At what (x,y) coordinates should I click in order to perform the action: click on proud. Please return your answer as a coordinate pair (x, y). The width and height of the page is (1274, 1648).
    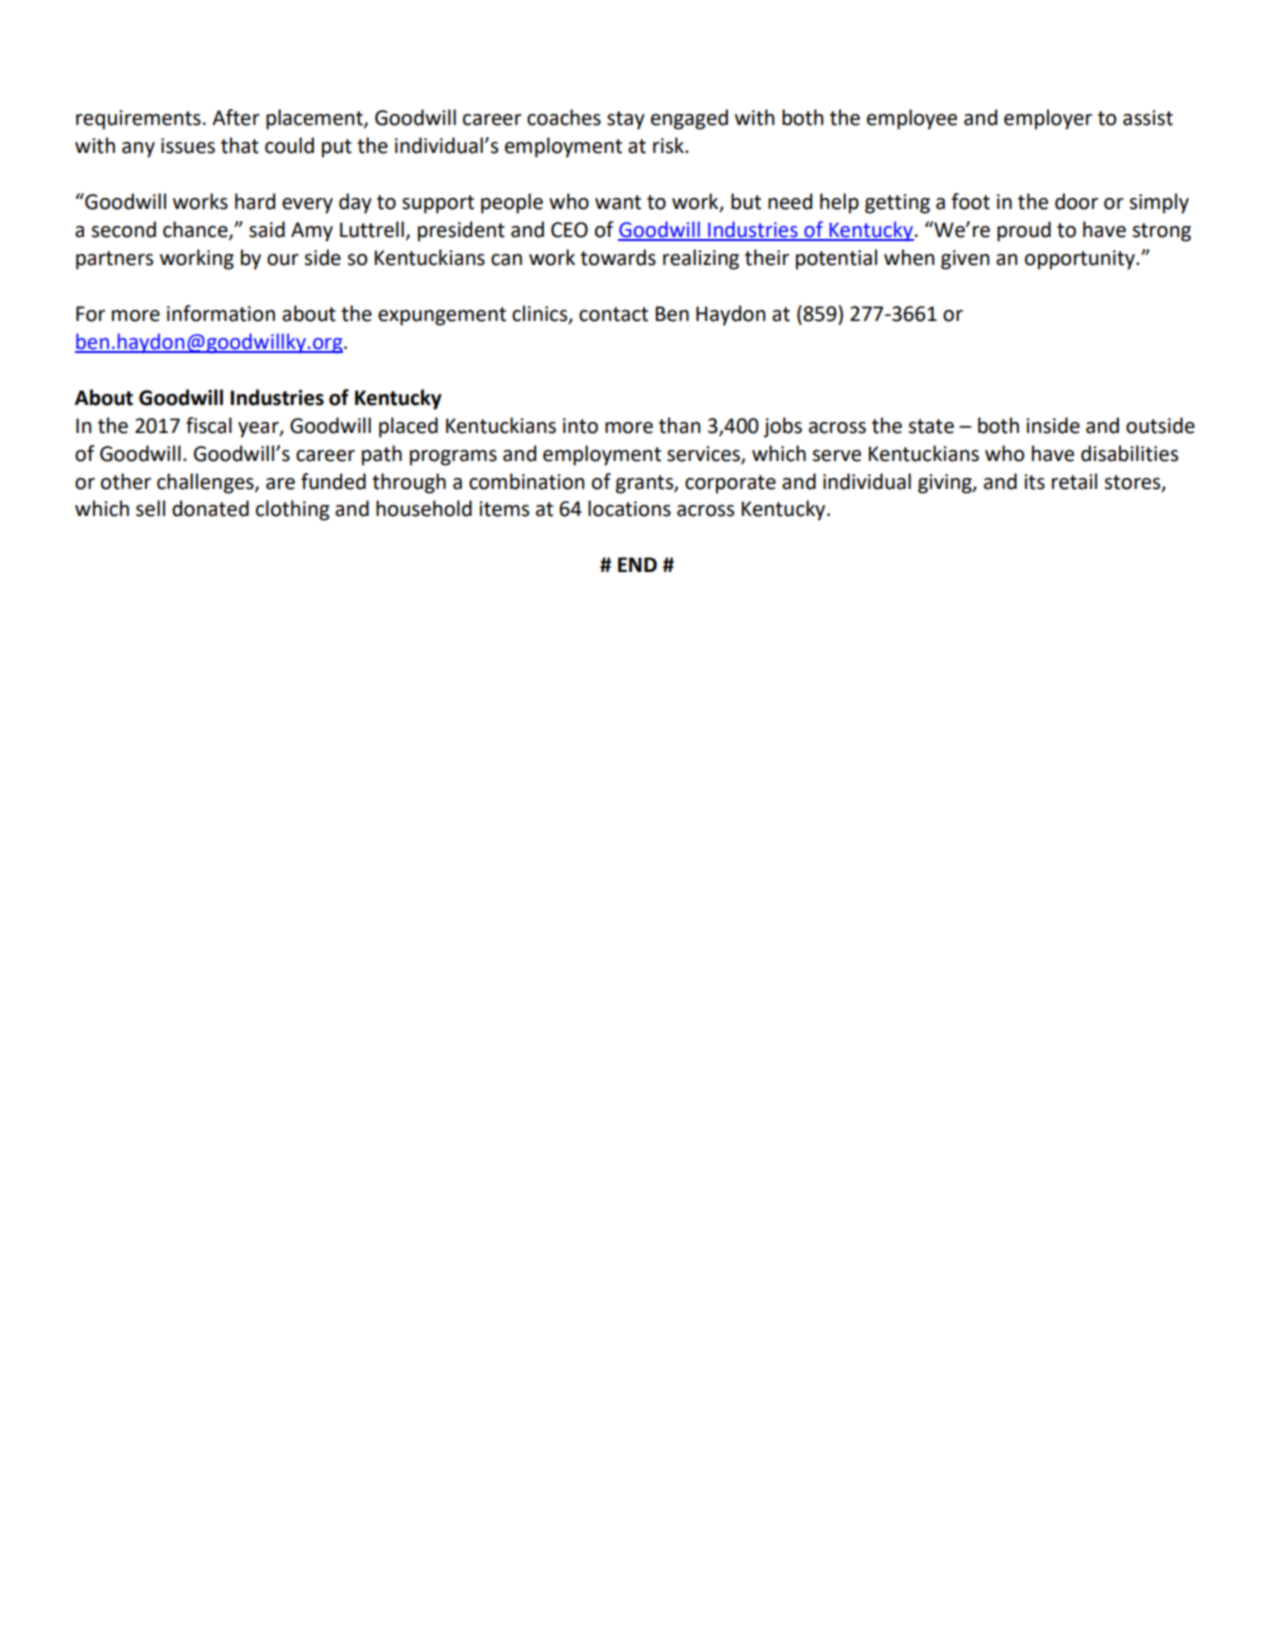
    Looking at the image, I should click on (1024, 231).
